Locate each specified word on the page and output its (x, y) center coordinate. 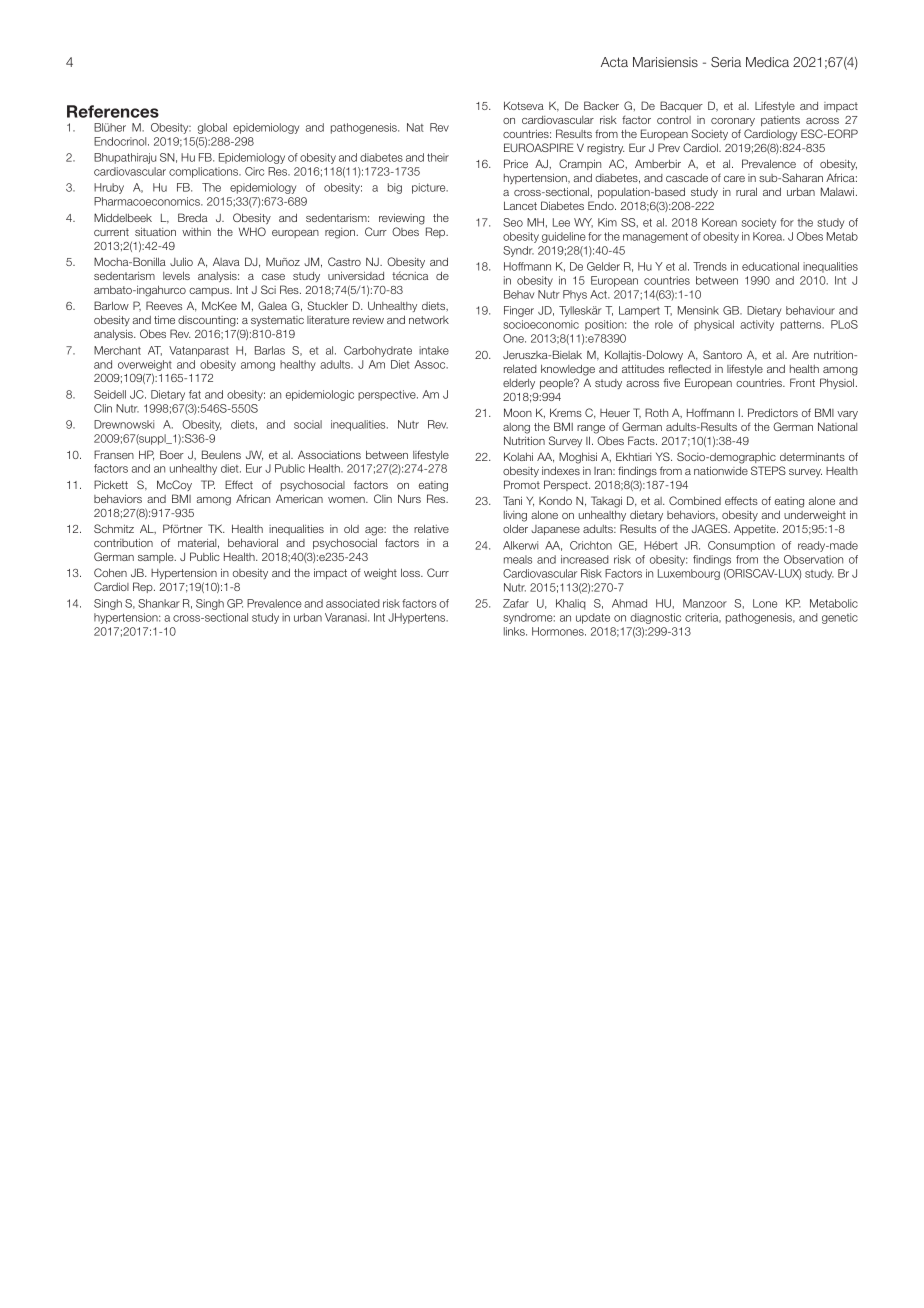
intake (434, 350)
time (164, 319)
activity (757, 325)
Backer (601, 105)
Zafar (516, 603)
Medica (767, 62)
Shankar (159, 603)
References (113, 111)
